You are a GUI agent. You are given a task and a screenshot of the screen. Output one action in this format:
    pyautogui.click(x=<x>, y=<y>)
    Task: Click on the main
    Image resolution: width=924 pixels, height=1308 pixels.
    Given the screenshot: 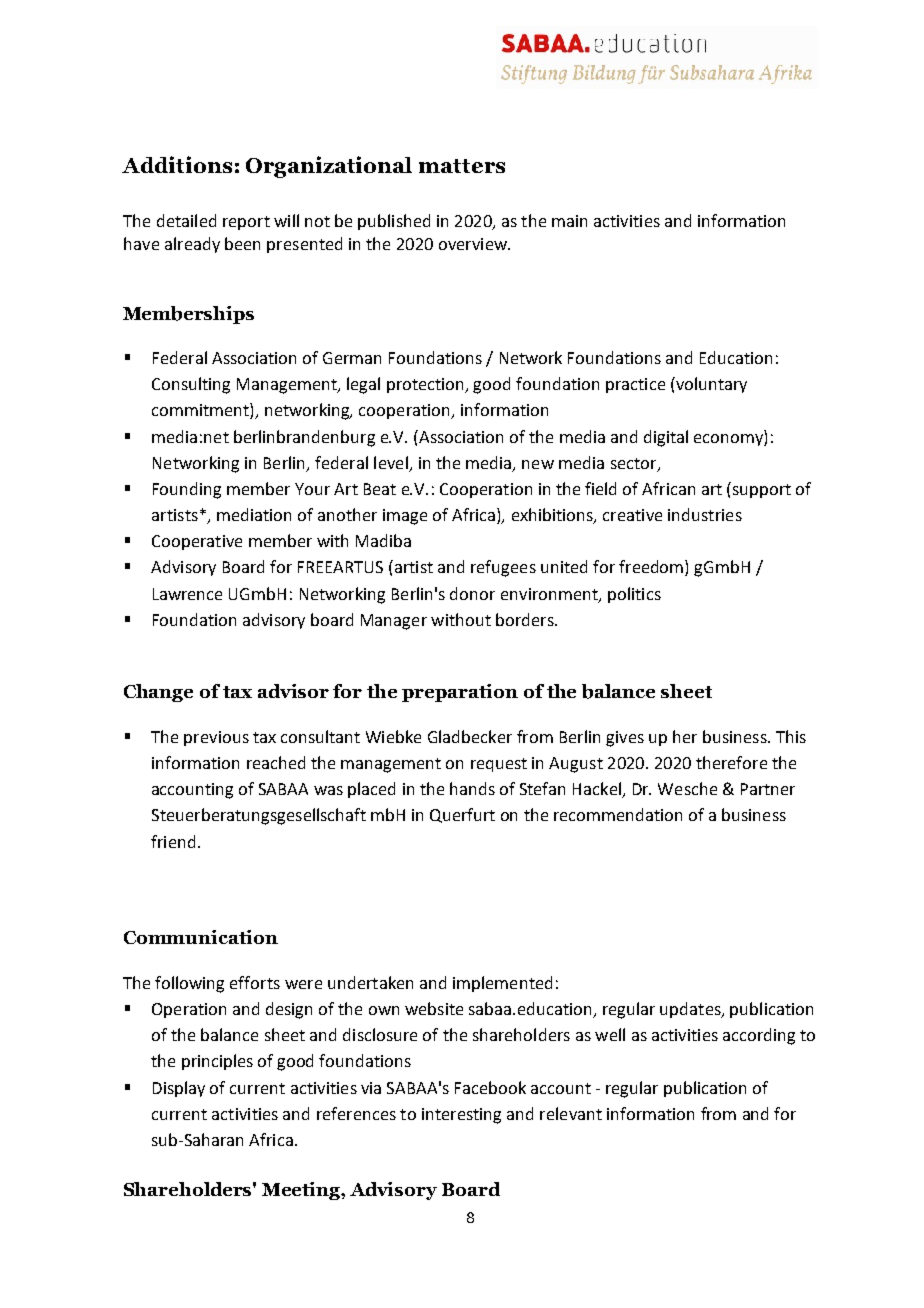 What is the action you would take?
    pyautogui.click(x=569, y=221)
